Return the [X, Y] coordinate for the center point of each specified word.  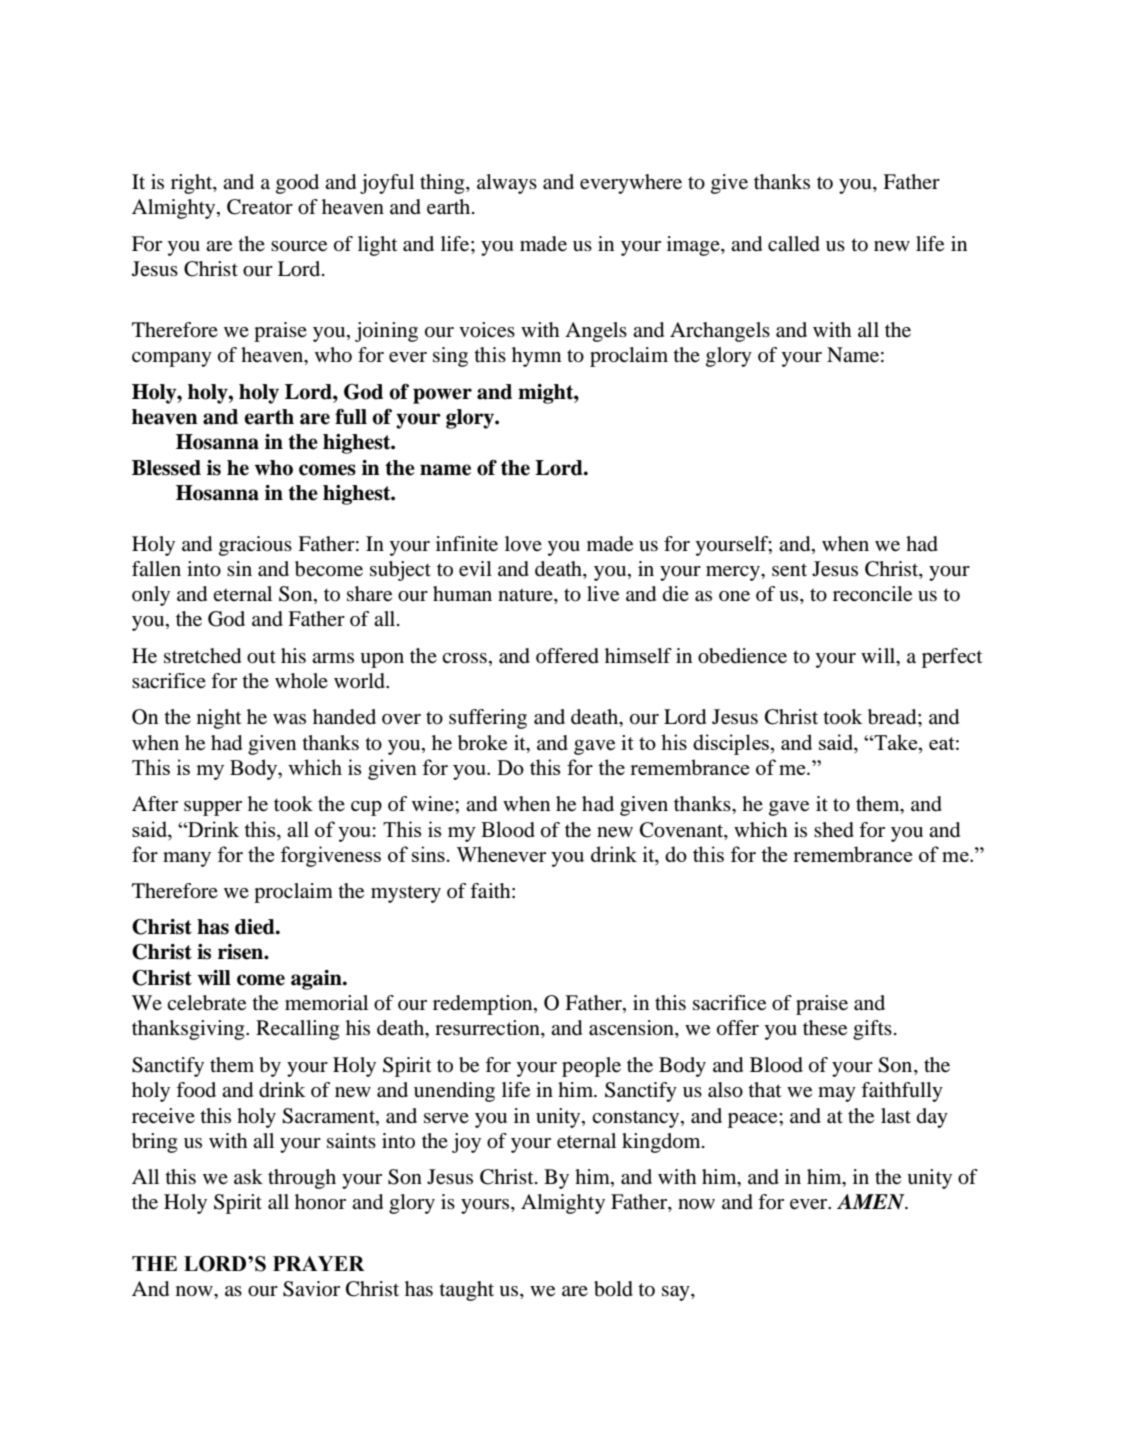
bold [613, 1289]
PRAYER [319, 1263]
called [794, 244]
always [507, 184]
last [896, 1116]
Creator [260, 207]
